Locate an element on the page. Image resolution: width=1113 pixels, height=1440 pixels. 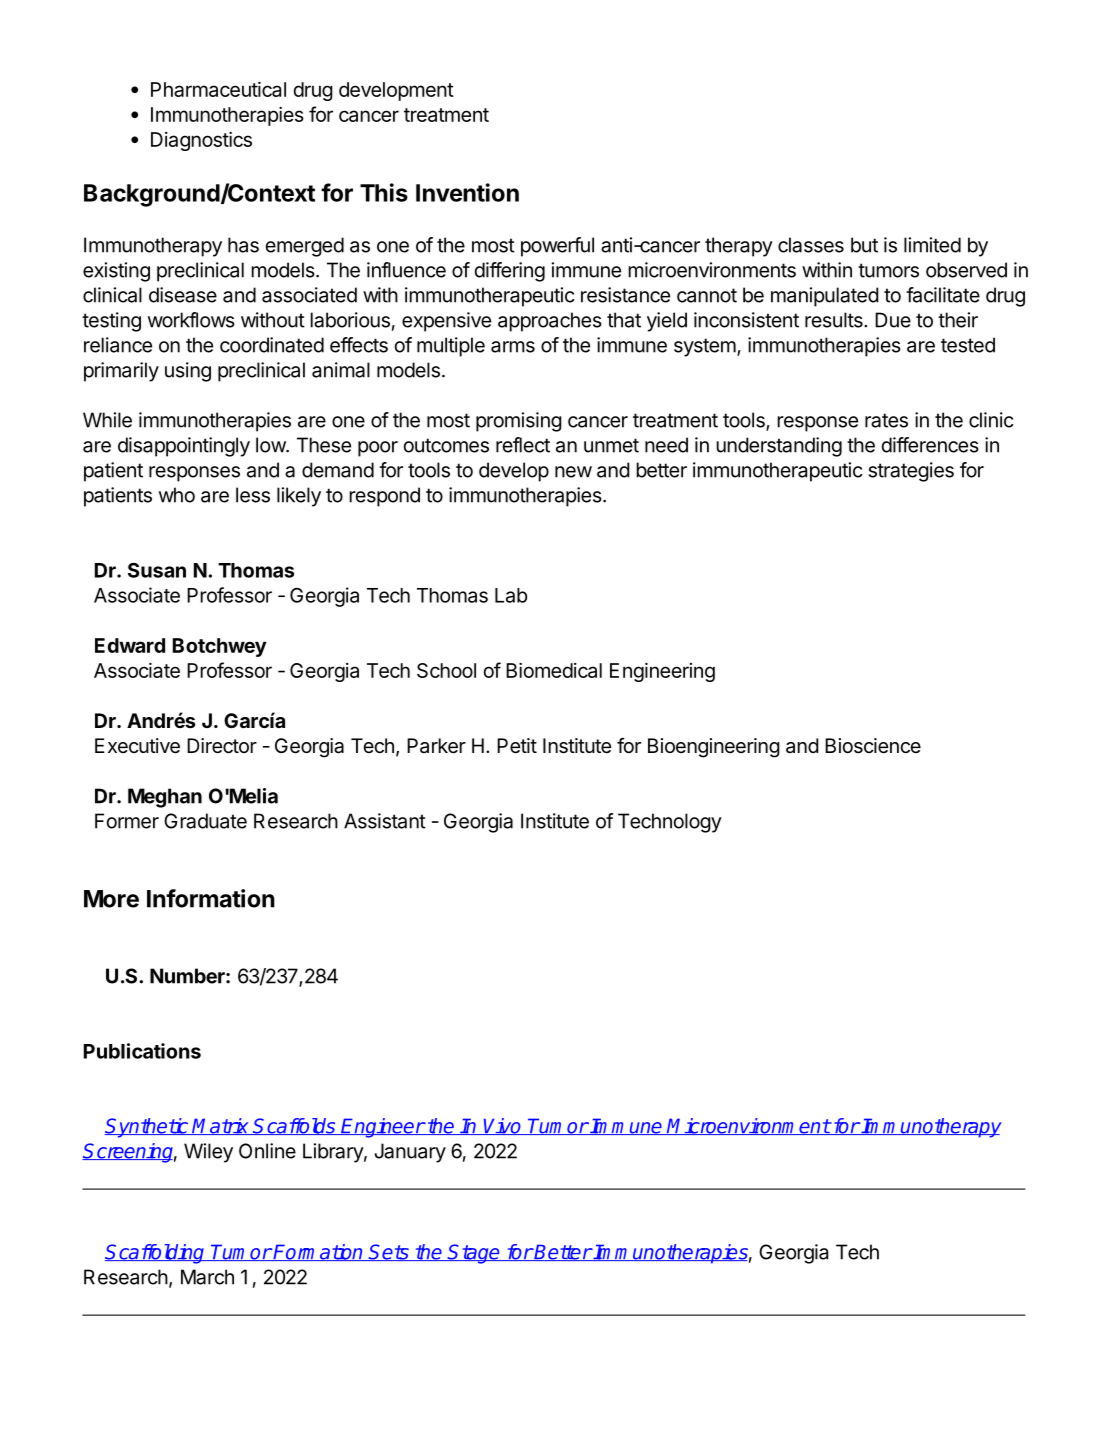
Vivo is located at coordinates (503, 1126).
